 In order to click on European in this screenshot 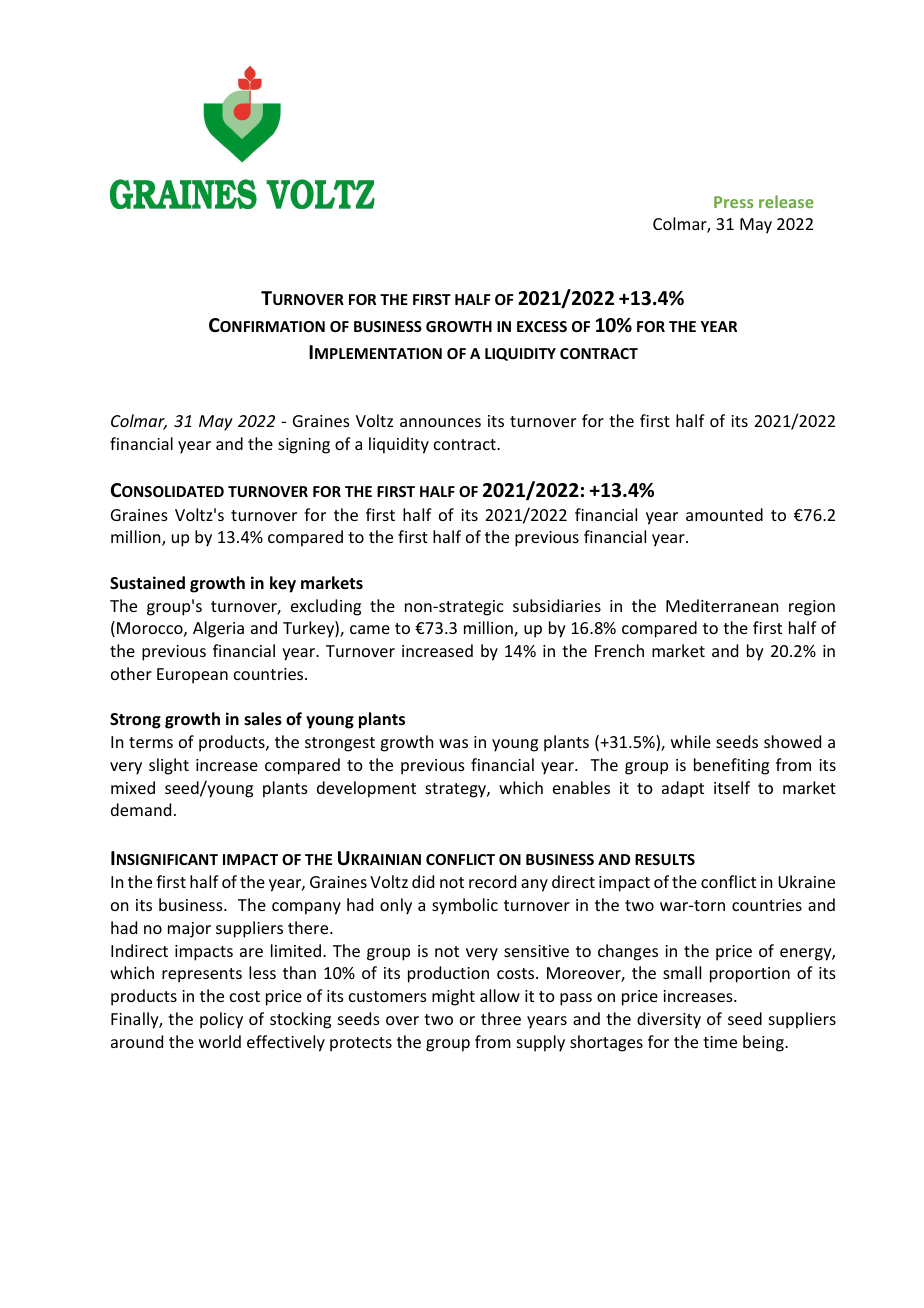, I will do `click(192, 676)`.
